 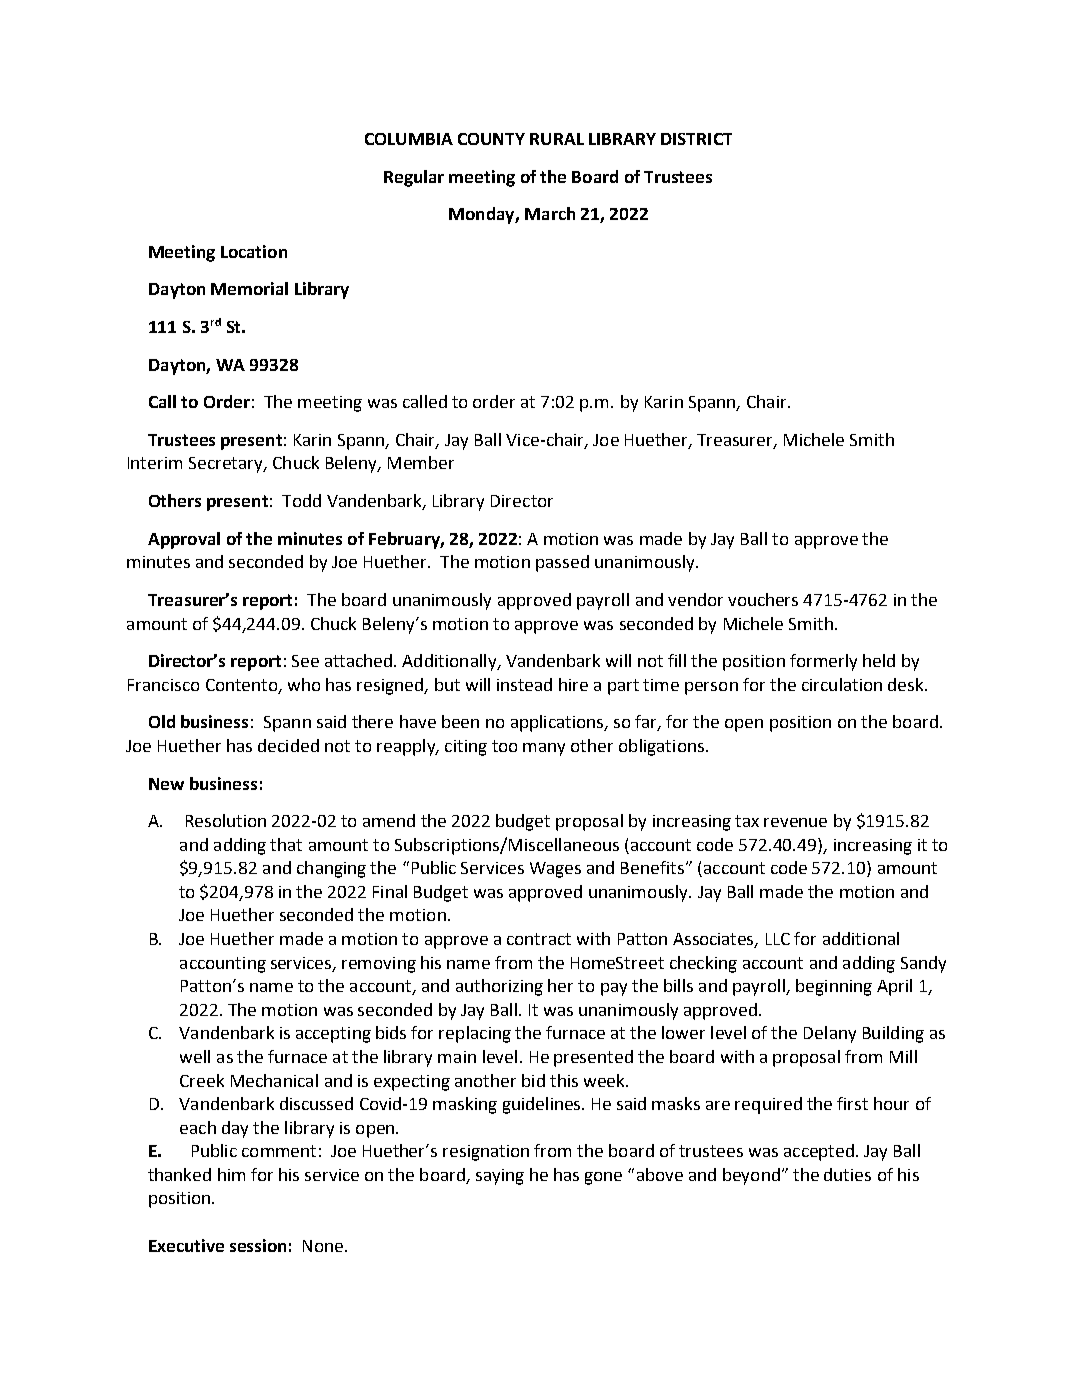 What do you see at coordinates (842, 684) in the document?
I see `circulation` at bounding box center [842, 684].
